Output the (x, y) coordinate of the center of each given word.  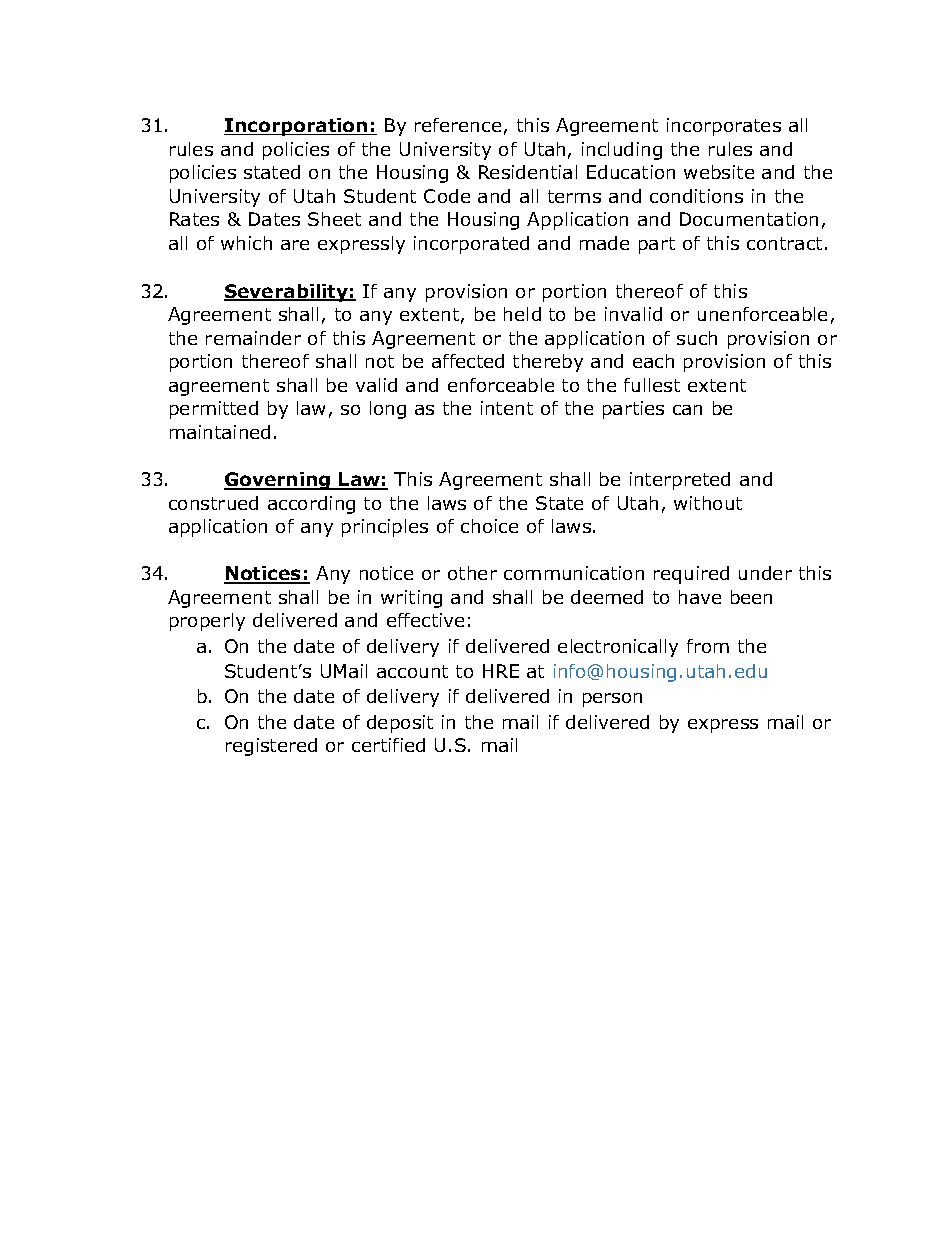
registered (271, 747)
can (687, 410)
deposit (400, 724)
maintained (220, 432)
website (719, 172)
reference (458, 125)
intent (507, 408)
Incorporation (297, 127)
